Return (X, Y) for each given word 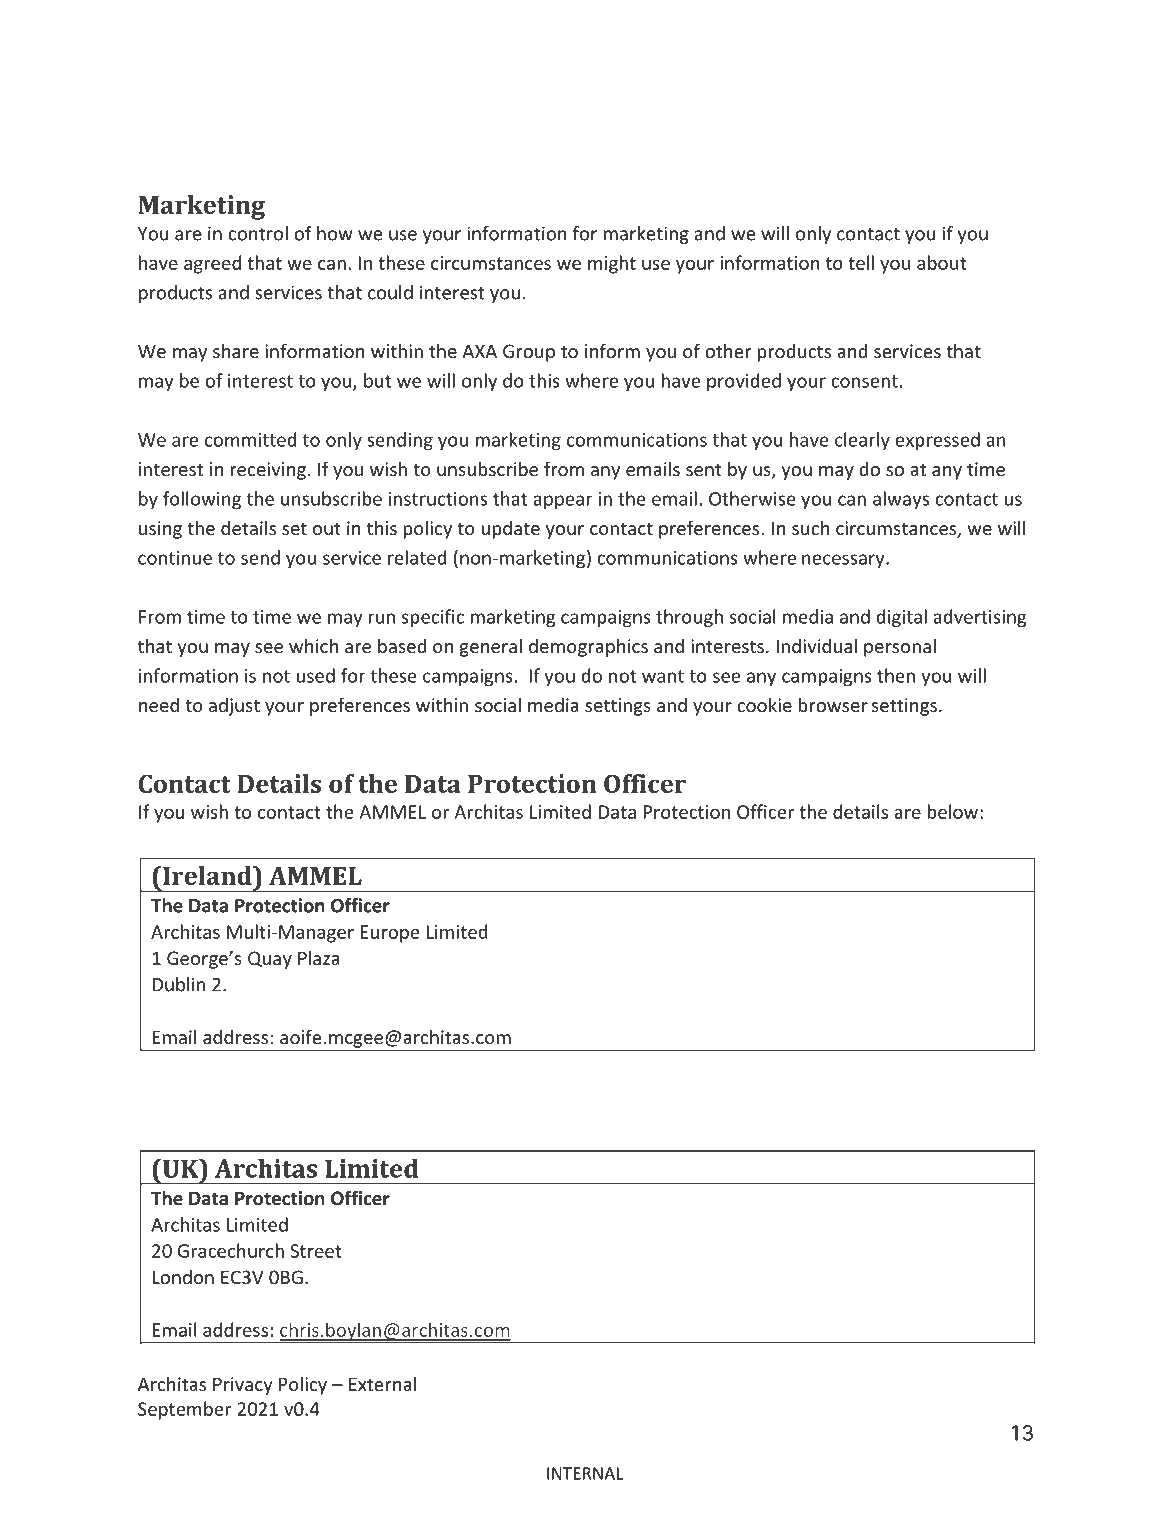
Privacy (243, 1386)
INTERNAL (585, 1473)
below (954, 811)
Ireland (207, 875)
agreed (212, 264)
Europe (389, 934)
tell (861, 262)
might (612, 264)
